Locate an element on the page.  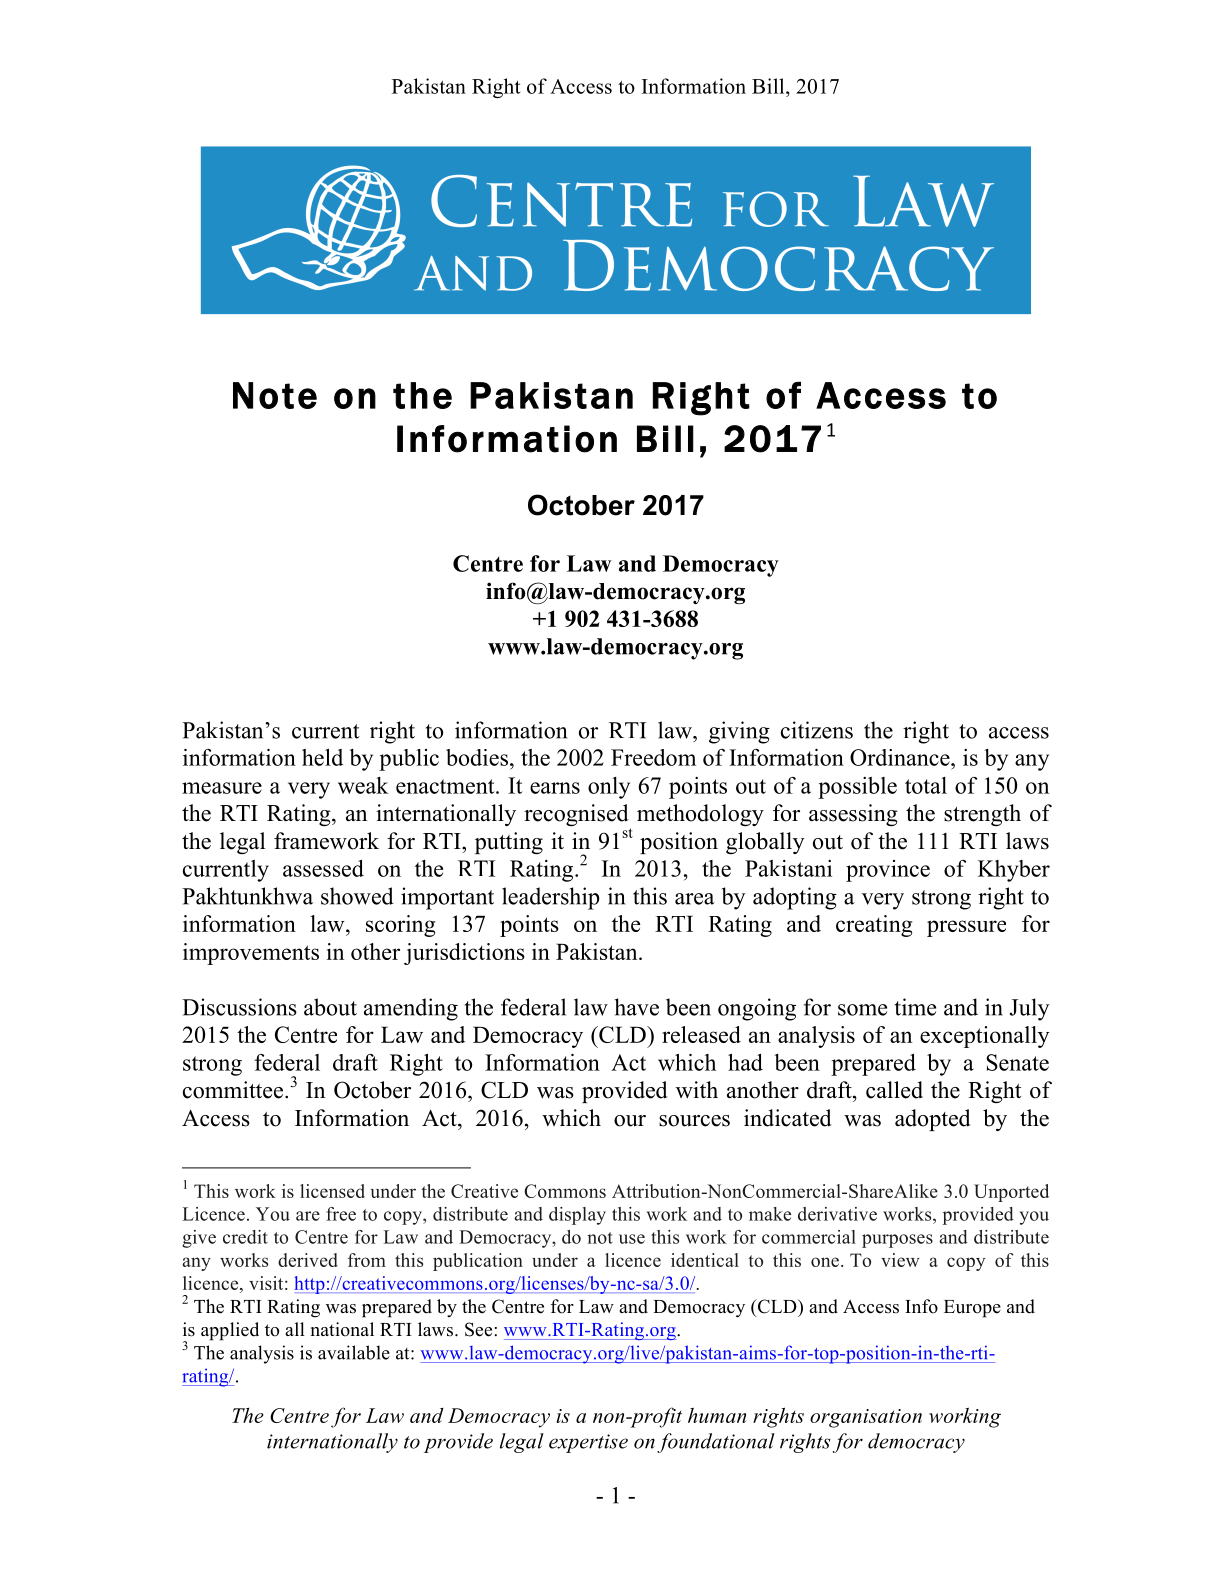
held is located at coordinates (322, 757).
